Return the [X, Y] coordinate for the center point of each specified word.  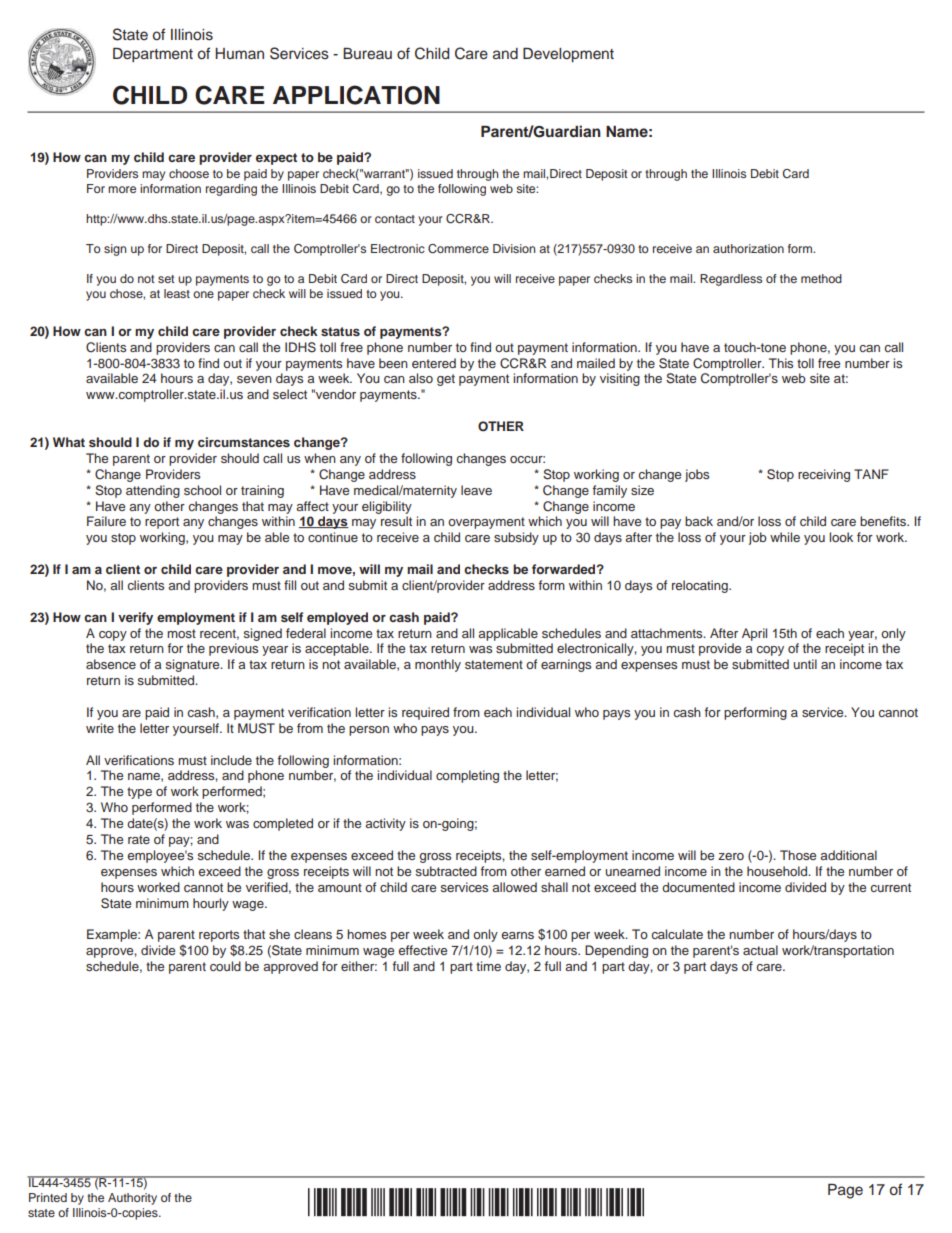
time [488, 966]
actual [760, 950]
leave [476, 490]
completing [467, 776]
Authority [132, 1199]
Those [798, 855]
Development [568, 55]
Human [239, 53]
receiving [824, 475]
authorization [748, 248]
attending [153, 491]
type [139, 793]
